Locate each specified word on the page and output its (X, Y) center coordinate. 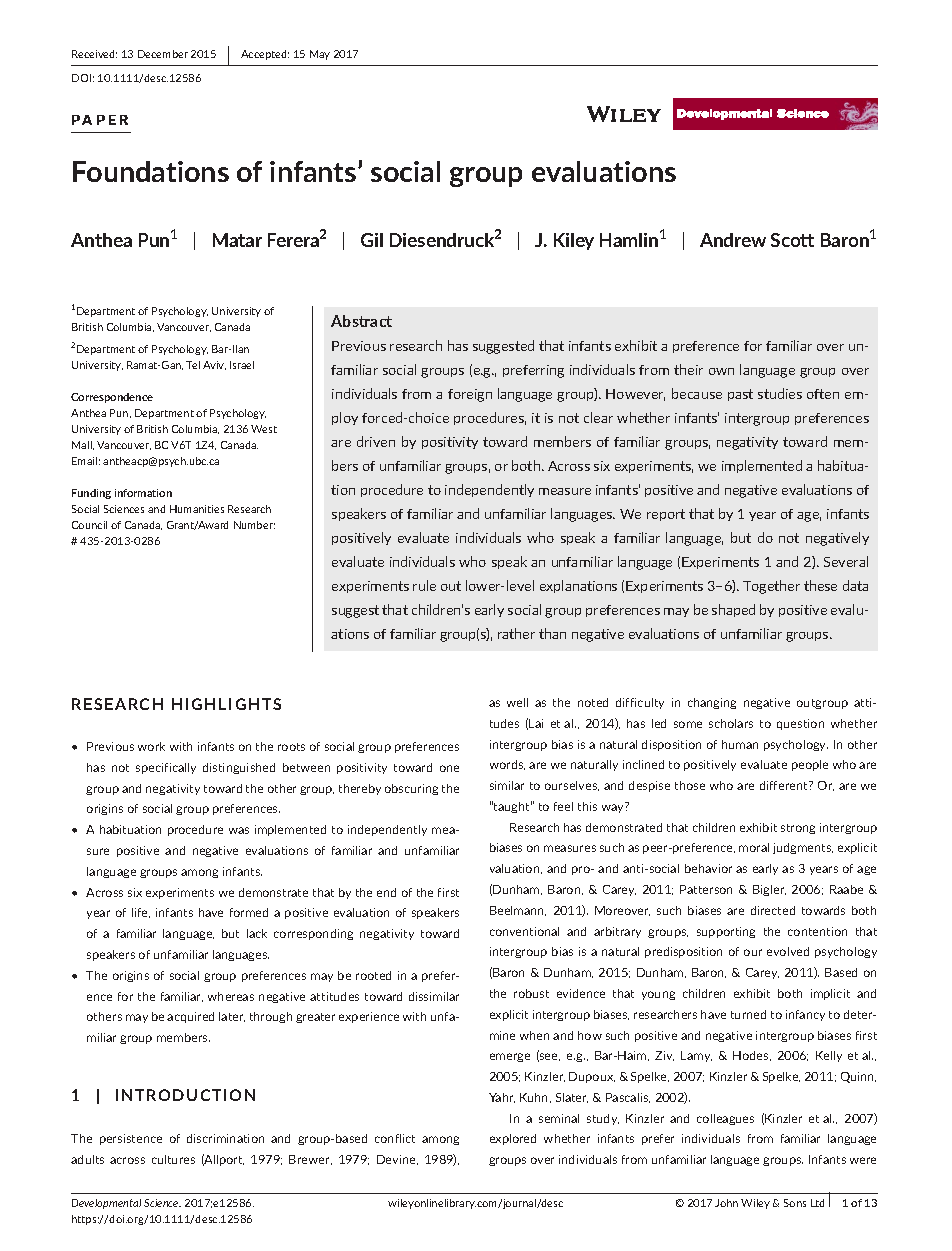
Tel (193, 365)
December (163, 54)
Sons (795, 1203)
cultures (173, 1159)
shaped (733, 610)
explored (513, 1139)
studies (780, 393)
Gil (372, 240)
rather (516, 633)
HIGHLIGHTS (226, 704)
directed (773, 910)
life (141, 913)
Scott (792, 240)
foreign (470, 395)
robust (531, 993)
